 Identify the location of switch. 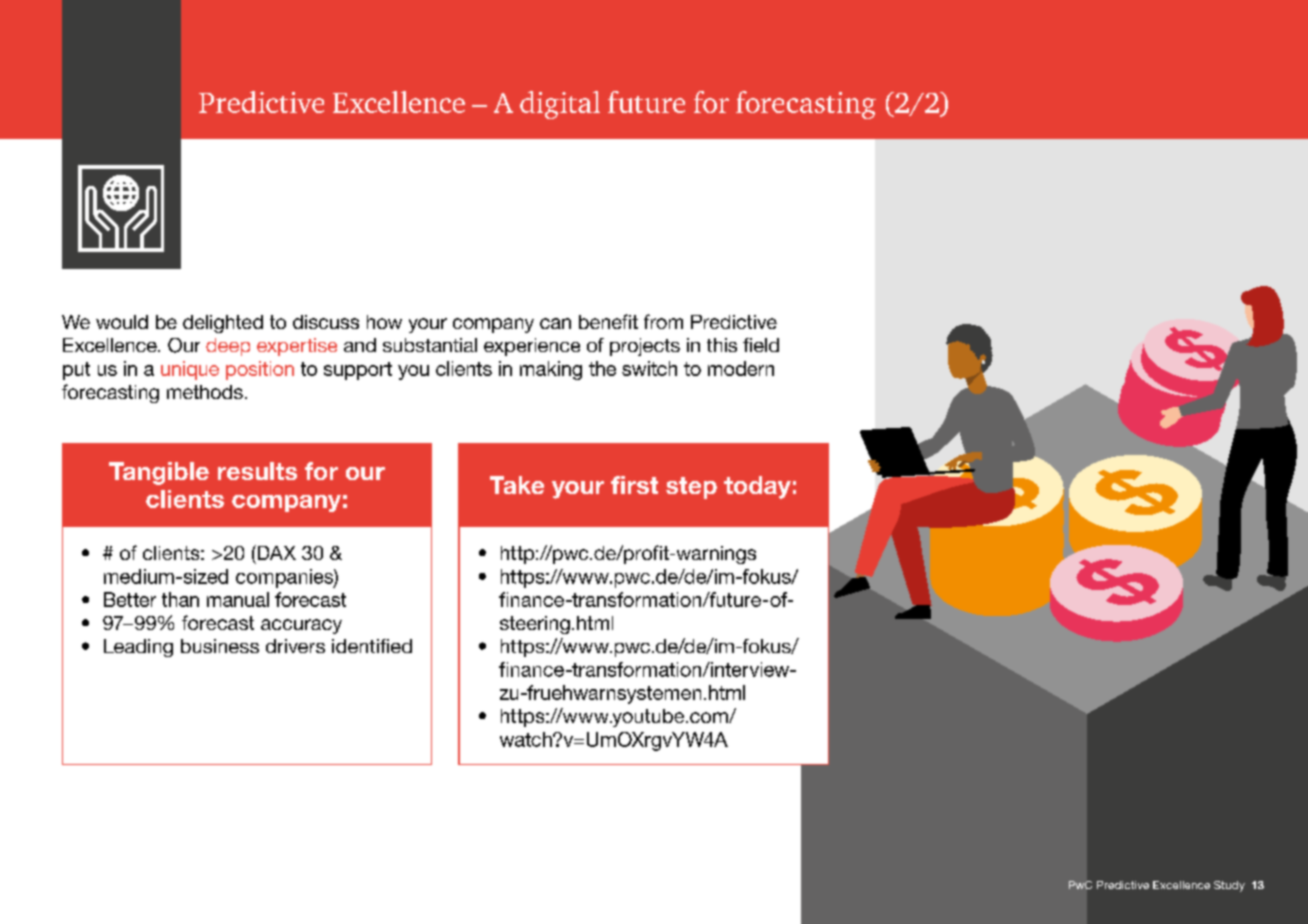
(649, 368).
